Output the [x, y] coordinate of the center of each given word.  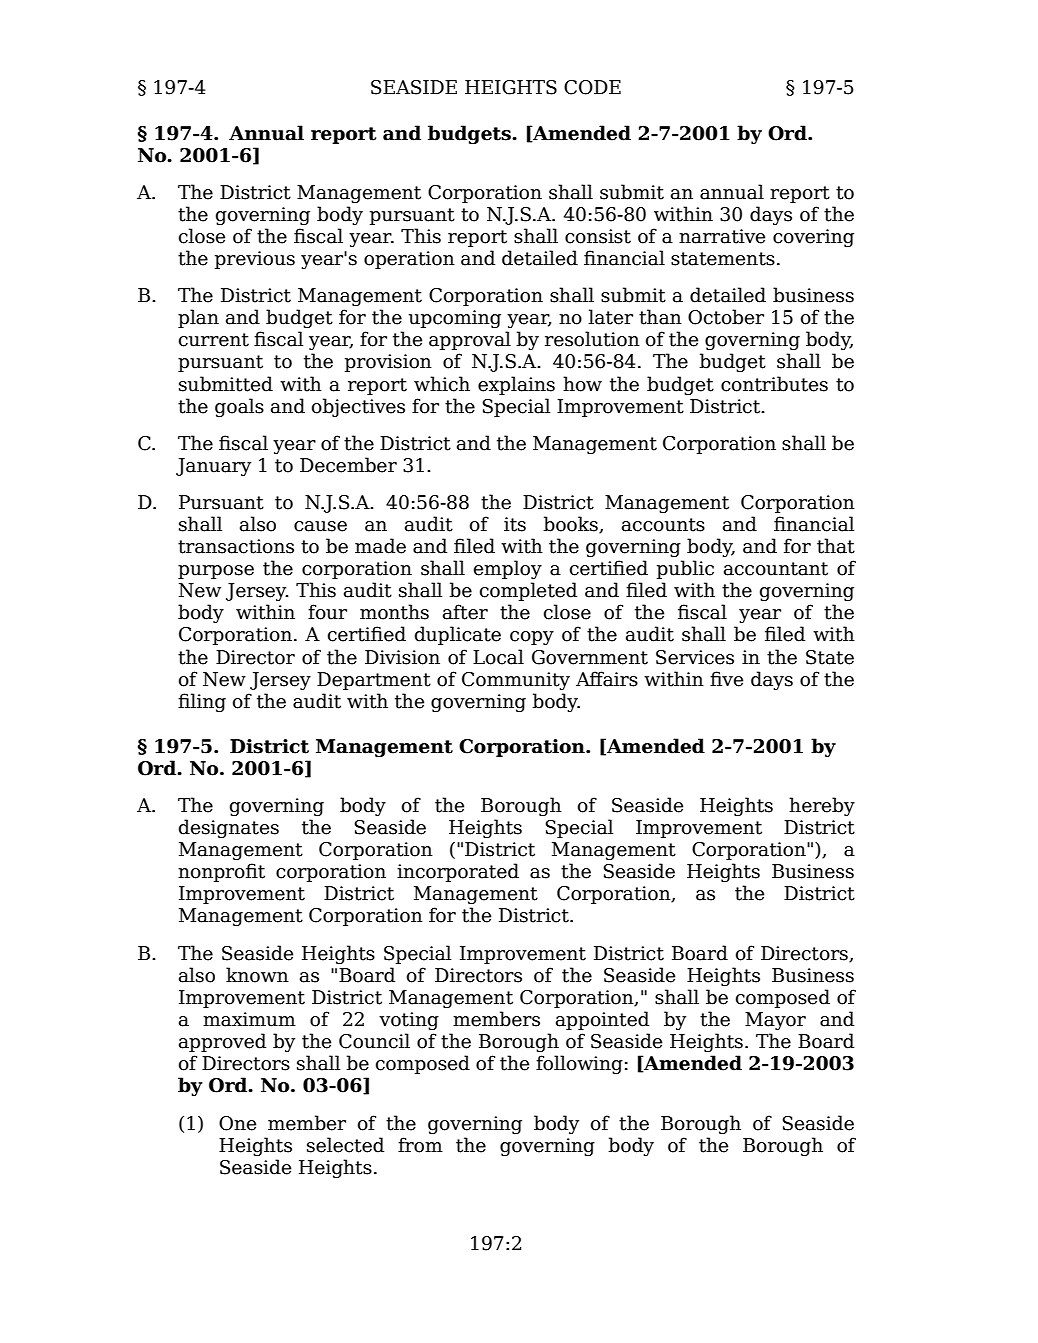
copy [532, 638]
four [327, 612]
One [237, 1123]
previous [255, 260]
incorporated [458, 872]
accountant [776, 569]
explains [516, 385]
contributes [774, 384]
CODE [592, 87]
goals [239, 407]
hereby [822, 806]
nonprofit [221, 872]
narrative [722, 236]
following [579, 1064]
